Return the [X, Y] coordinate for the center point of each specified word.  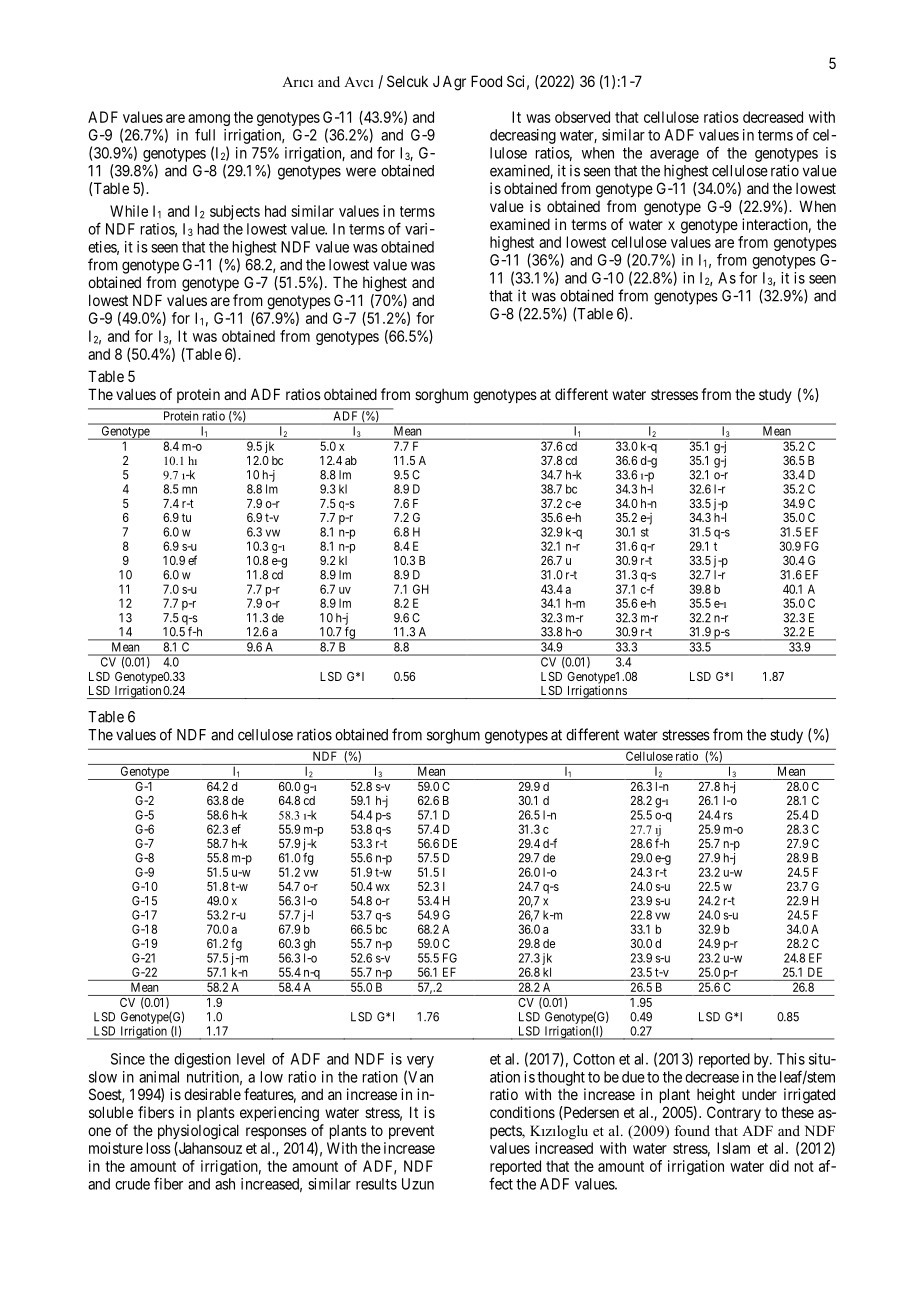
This [791, 1059]
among [209, 120]
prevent [411, 1132]
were [361, 172]
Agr [454, 83]
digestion [202, 1060]
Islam [733, 1148]
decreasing [523, 136]
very [420, 1062]
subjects [235, 212]
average [674, 156]
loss [159, 1148]
